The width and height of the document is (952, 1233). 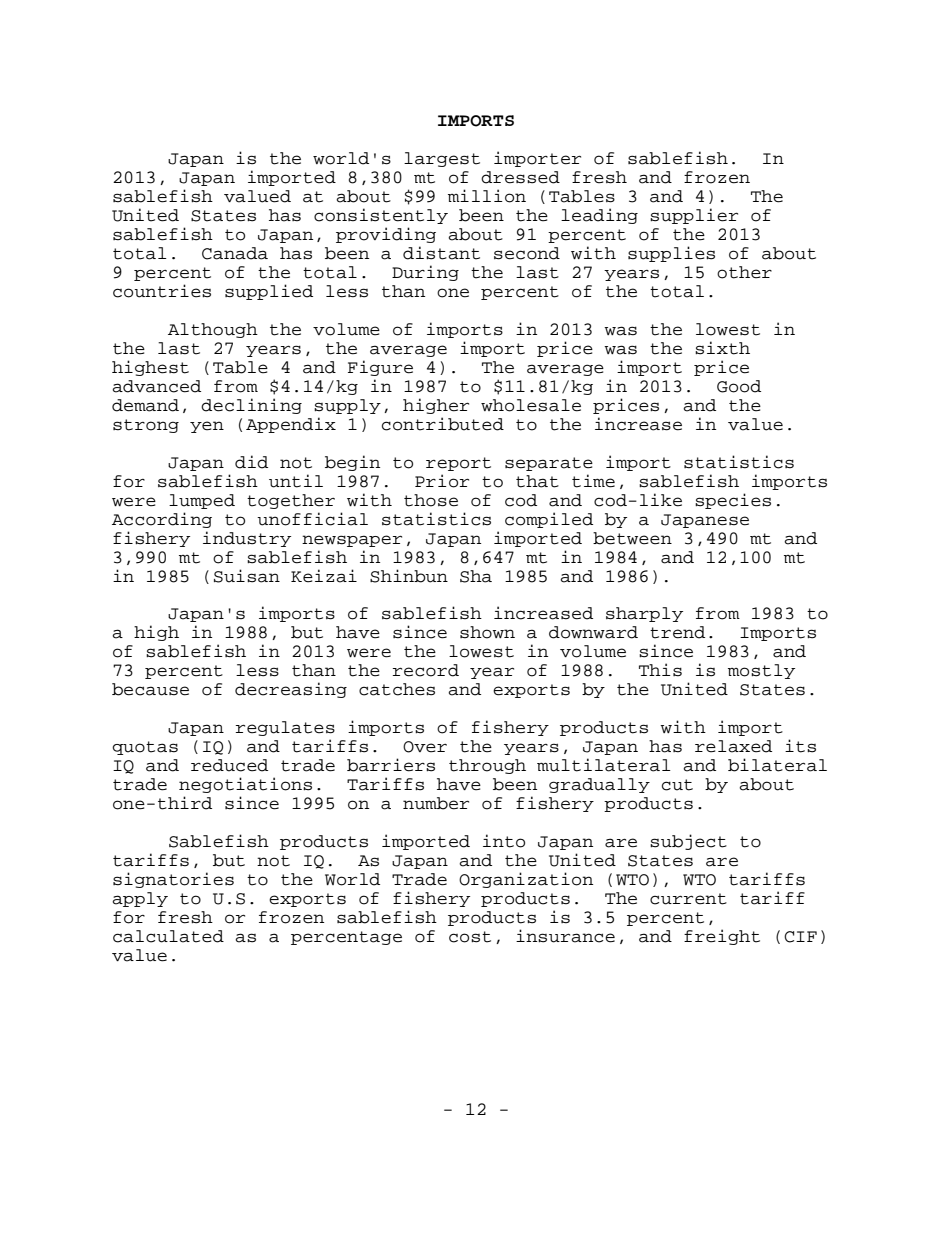 I want to click on species, so click(x=733, y=501).
